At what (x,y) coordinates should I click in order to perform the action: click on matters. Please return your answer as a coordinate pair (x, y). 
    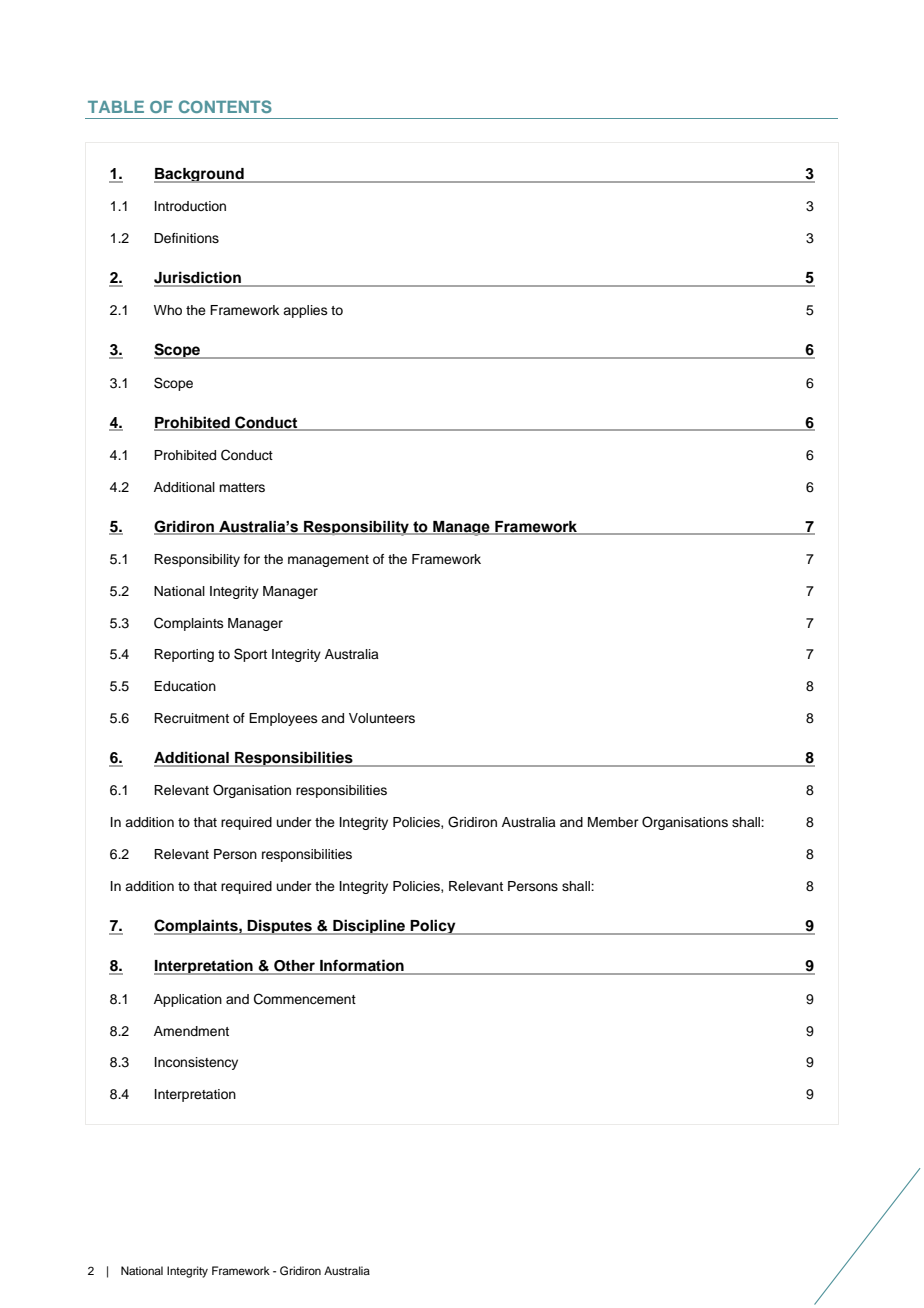
    Looking at the image, I should click on (242, 487).
